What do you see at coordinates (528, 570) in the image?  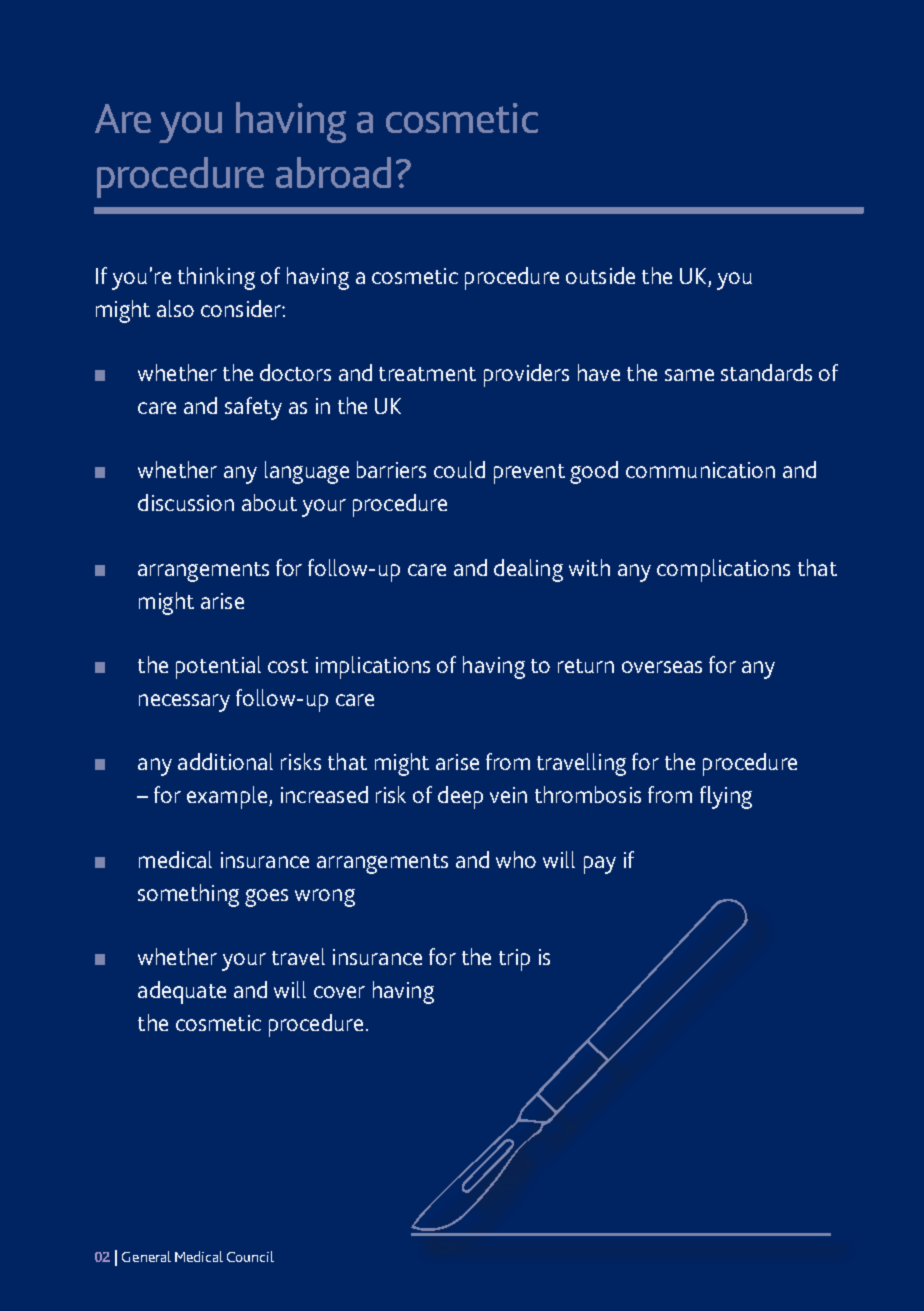 I see `dealing` at bounding box center [528, 570].
